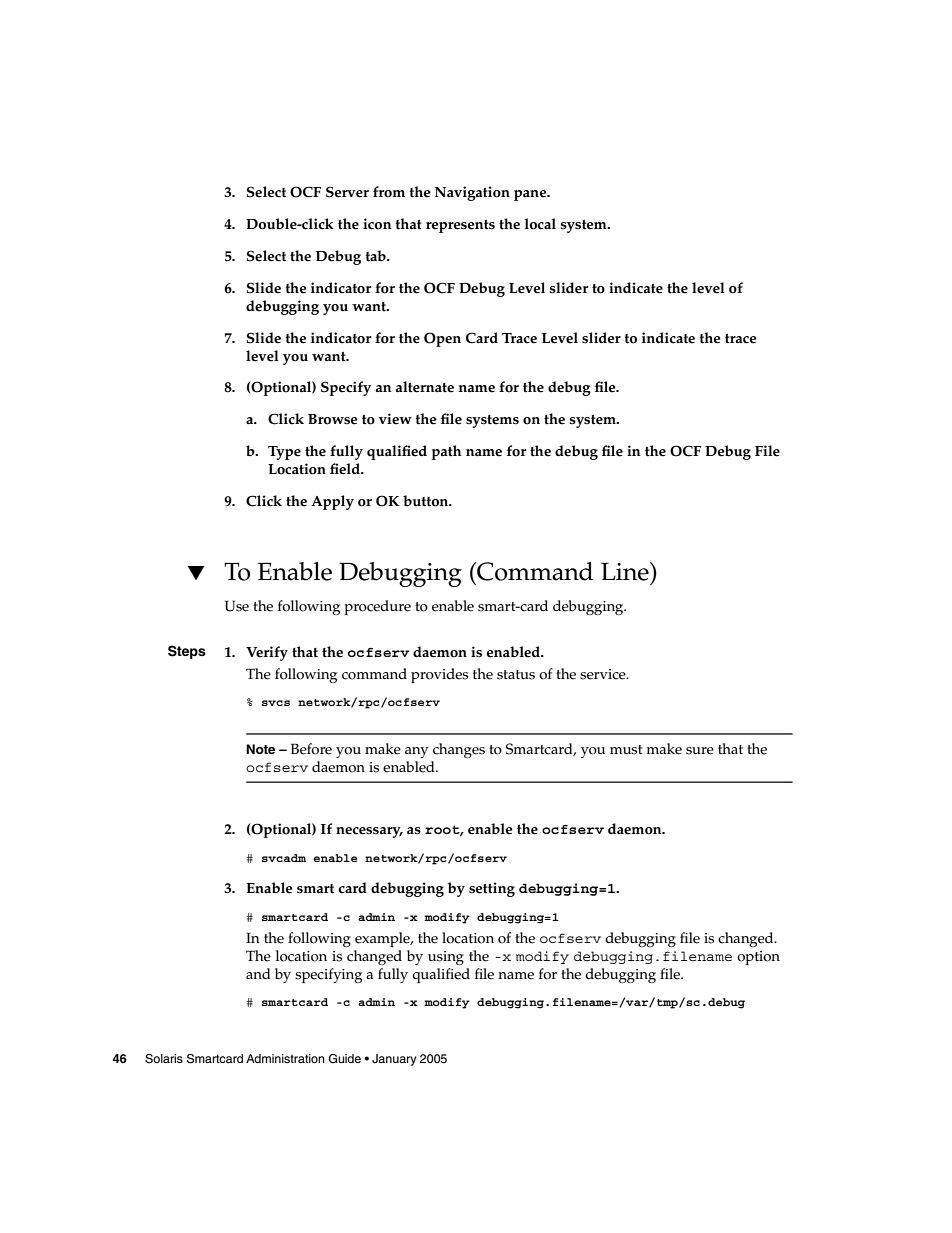 Image resolution: width=952 pixels, height=1233 pixels. I want to click on Solaris, so click(164, 1059).
